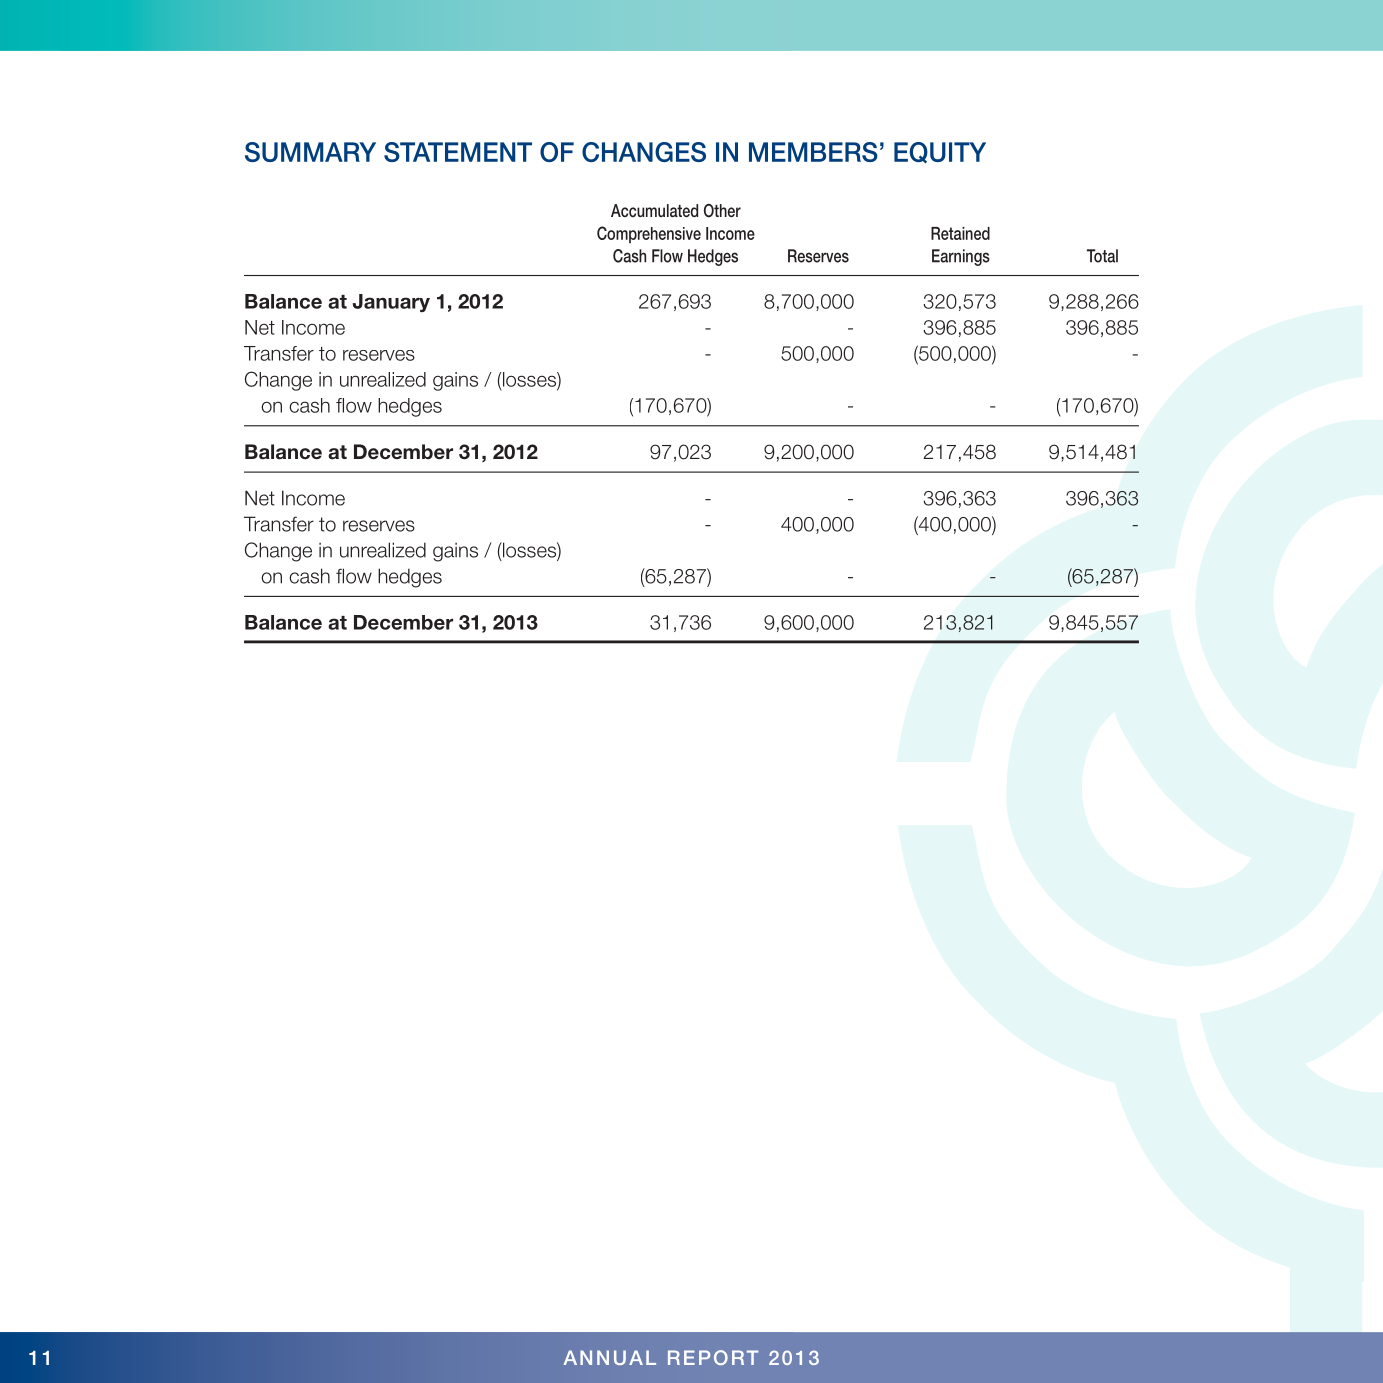 This screenshot has width=1383, height=1383. What do you see at coordinates (458, 152) in the screenshot?
I see `STATEMENT` at bounding box center [458, 152].
